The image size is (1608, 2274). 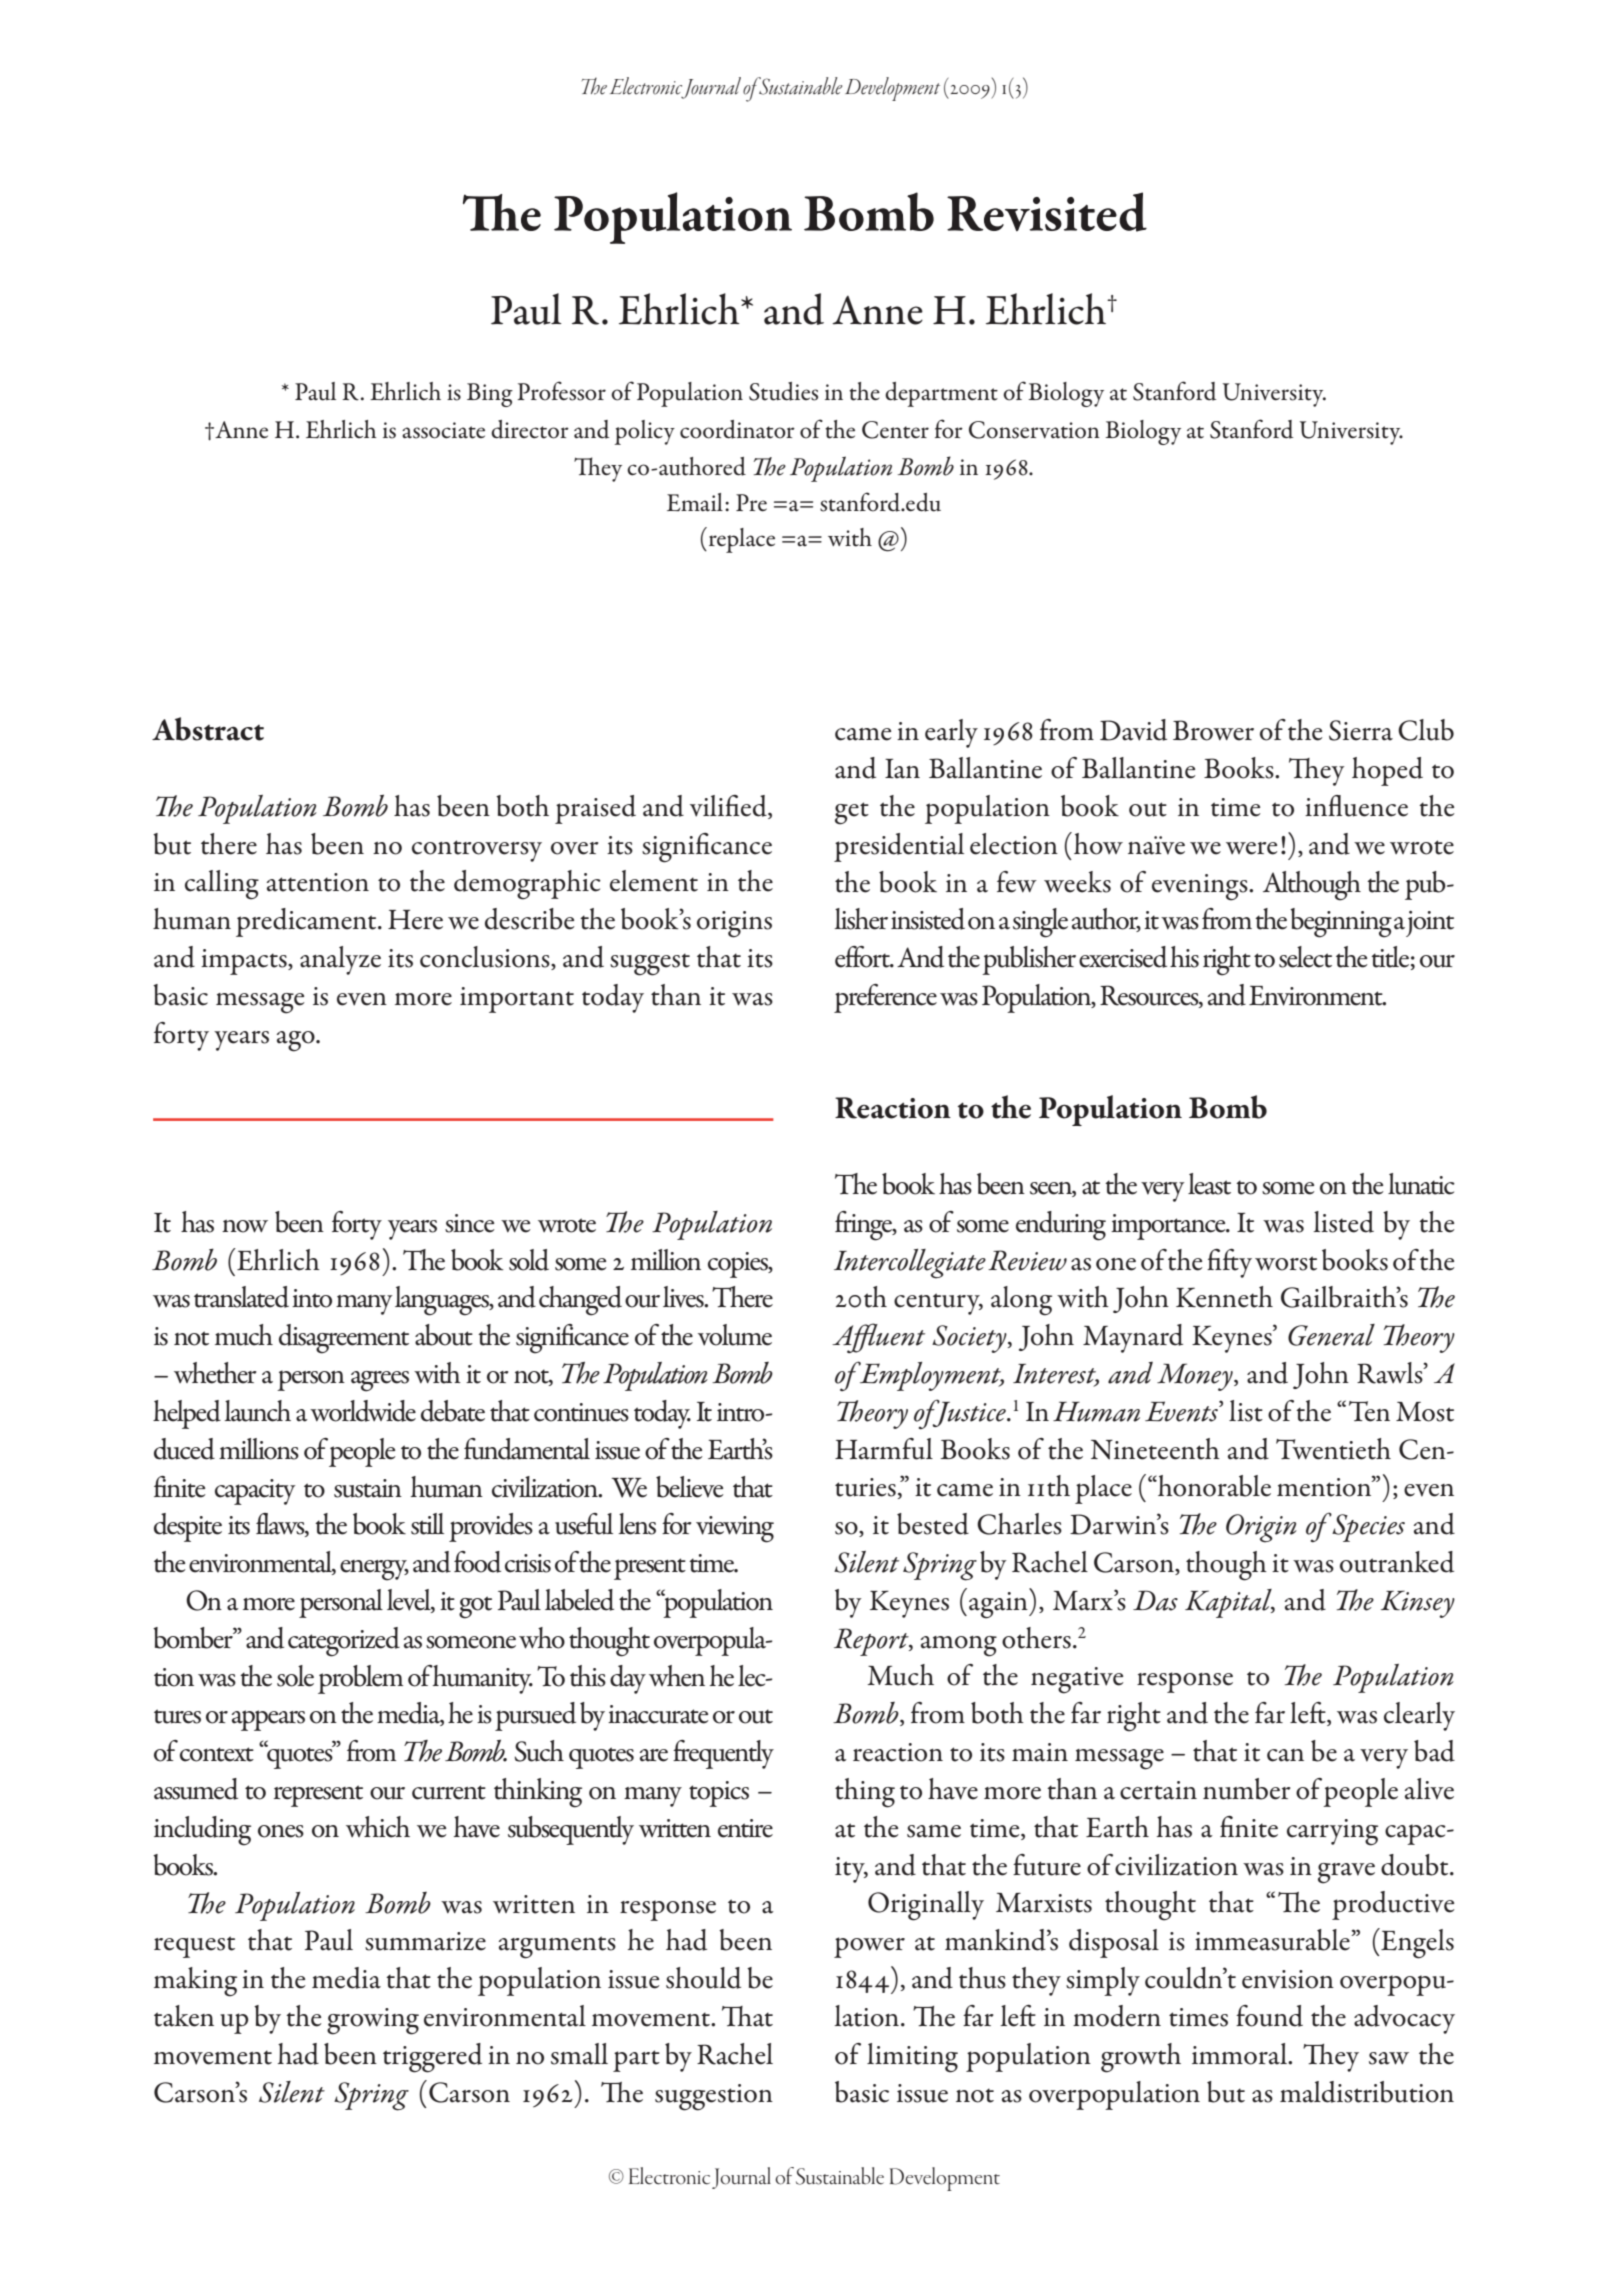 What do you see at coordinates (490, 395) in the document?
I see `Bing` at bounding box center [490, 395].
